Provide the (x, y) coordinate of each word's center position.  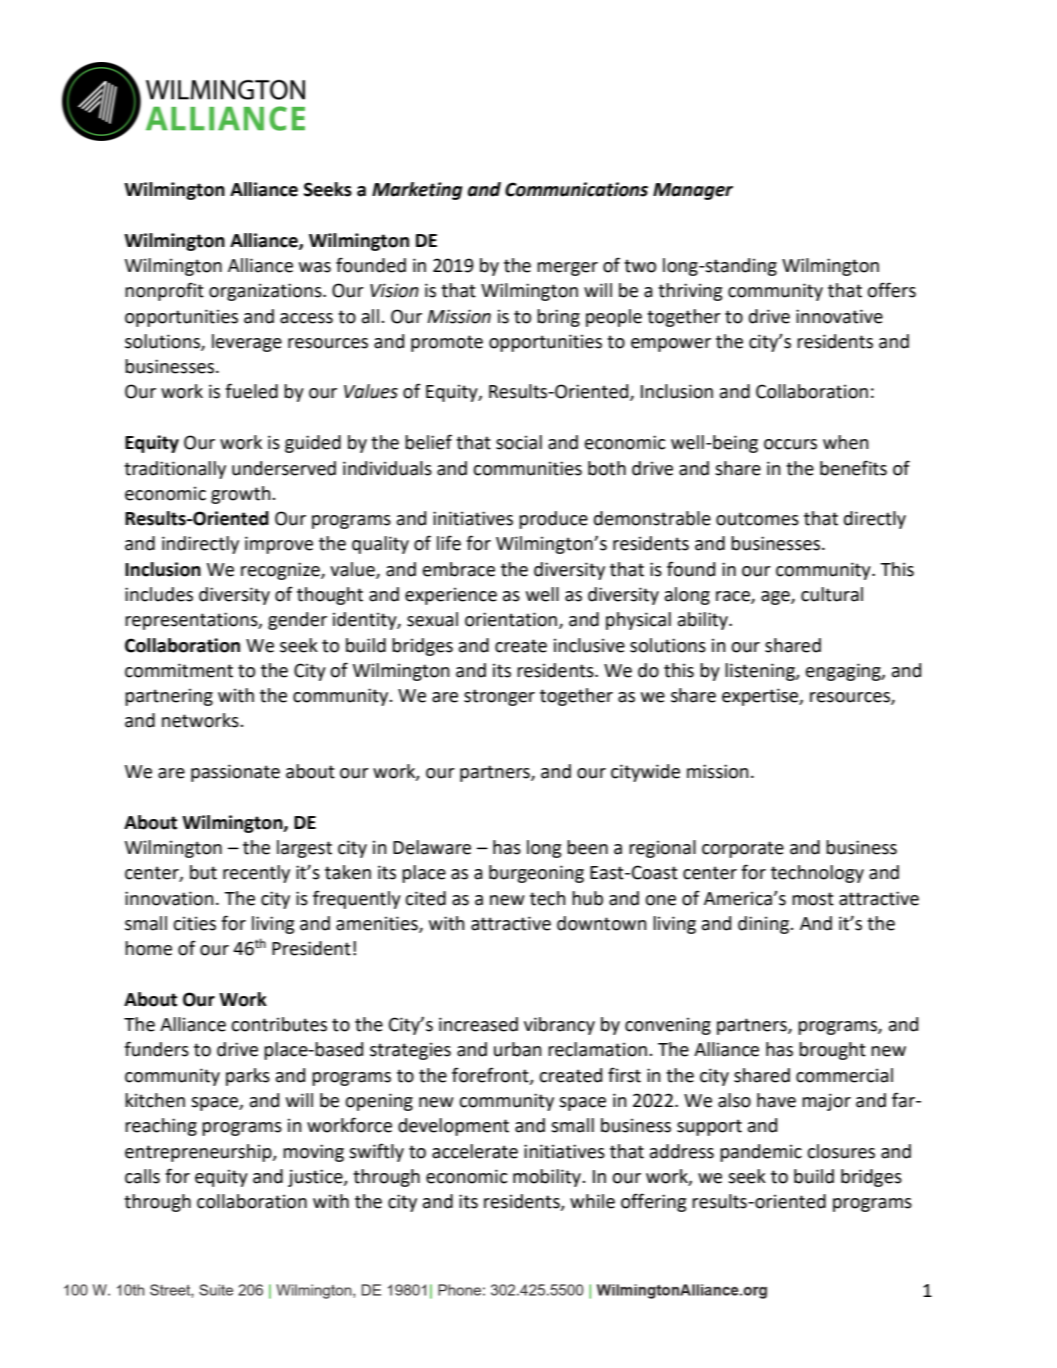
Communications (576, 189)
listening (761, 672)
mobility (548, 1178)
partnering (169, 697)
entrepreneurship (199, 1153)
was (315, 267)
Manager (693, 191)
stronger (499, 697)
